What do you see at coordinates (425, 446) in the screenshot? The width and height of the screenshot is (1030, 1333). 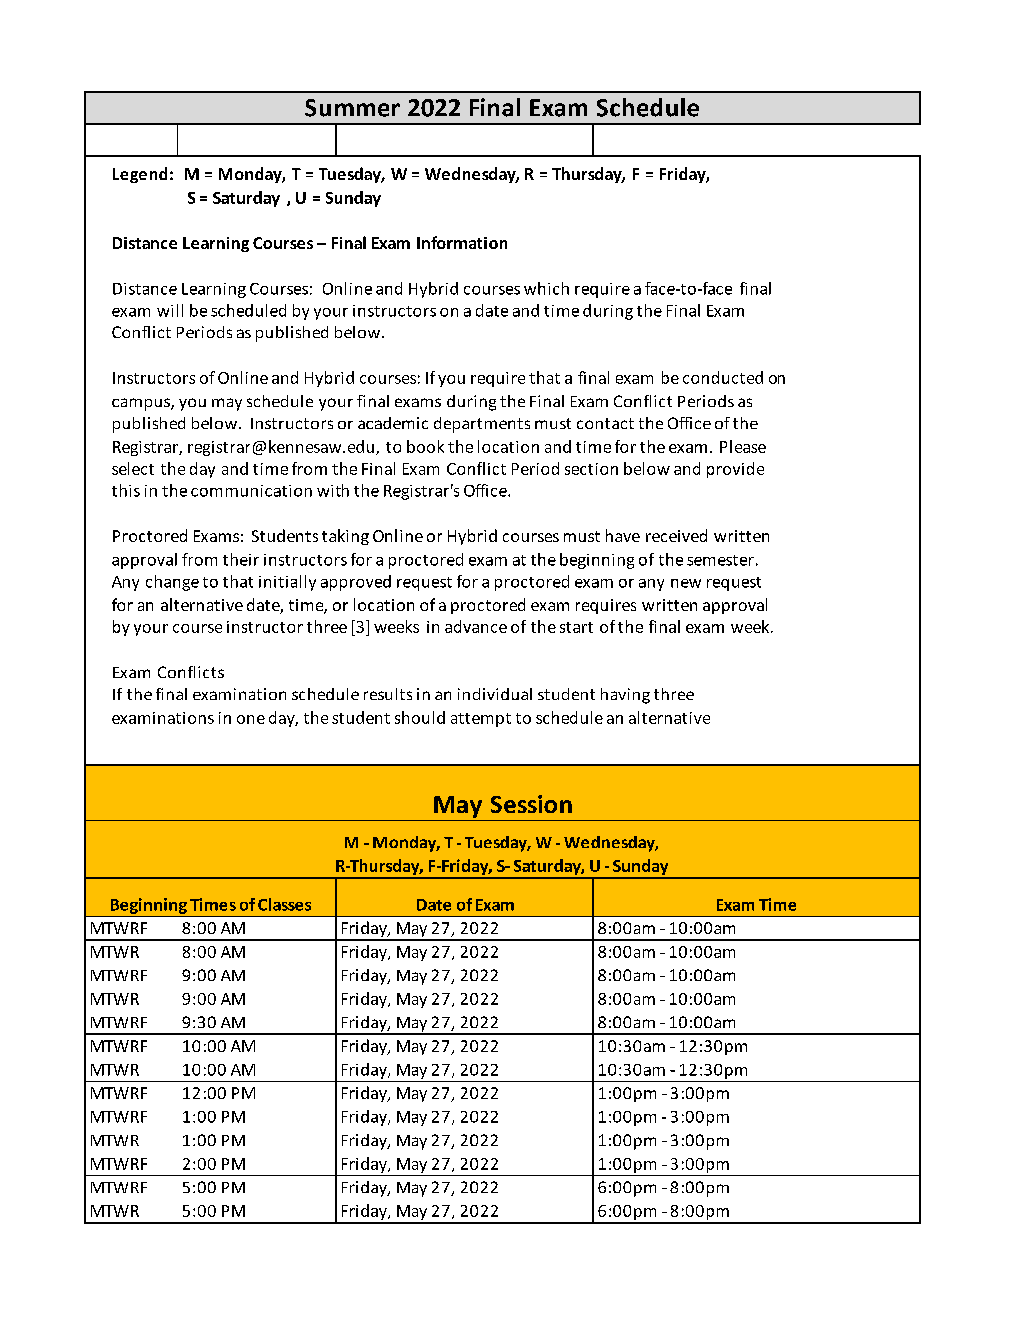 I see `book` at bounding box center [425, 446].
